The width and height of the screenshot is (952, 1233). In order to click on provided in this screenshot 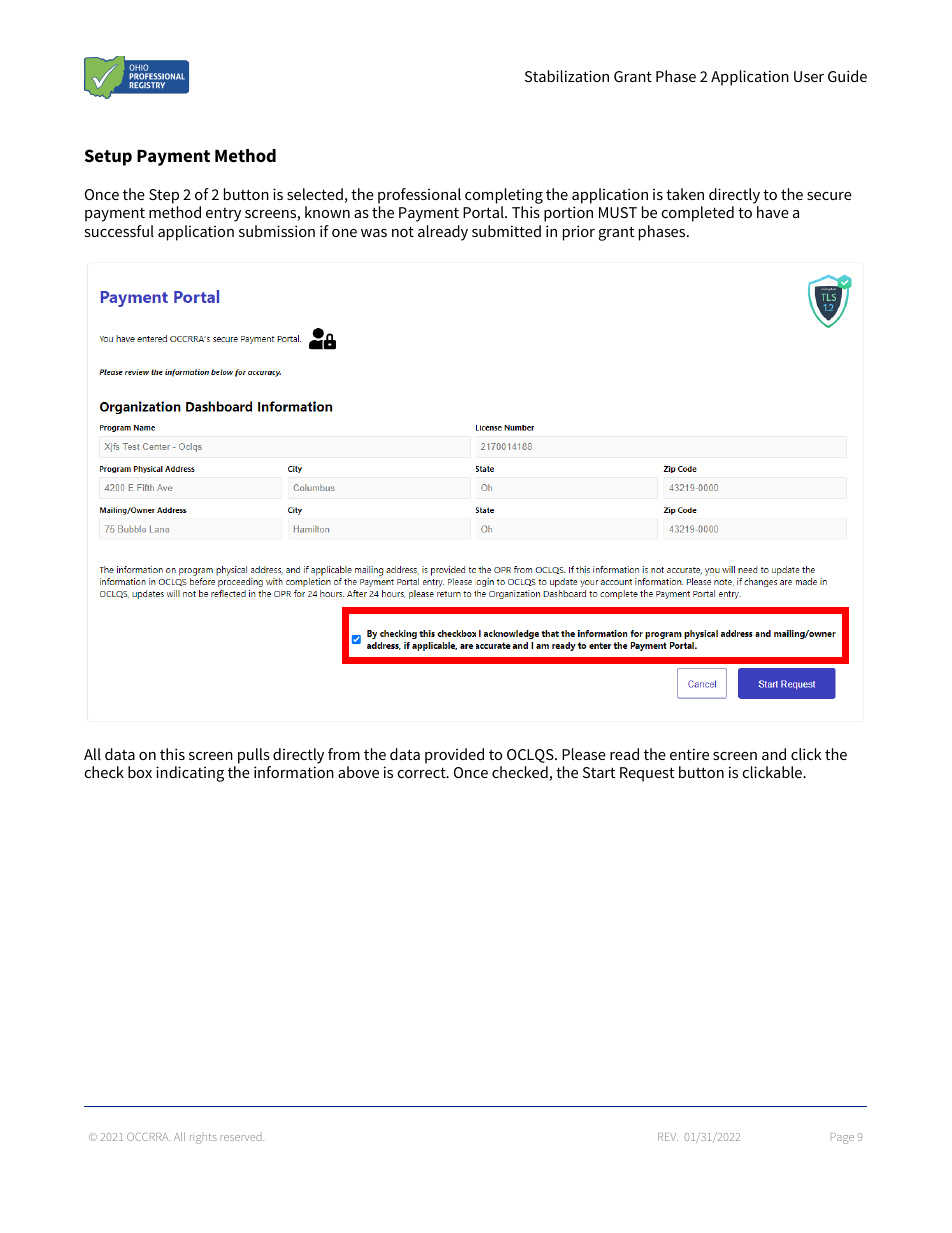, I will do `click(454, 756)`.
